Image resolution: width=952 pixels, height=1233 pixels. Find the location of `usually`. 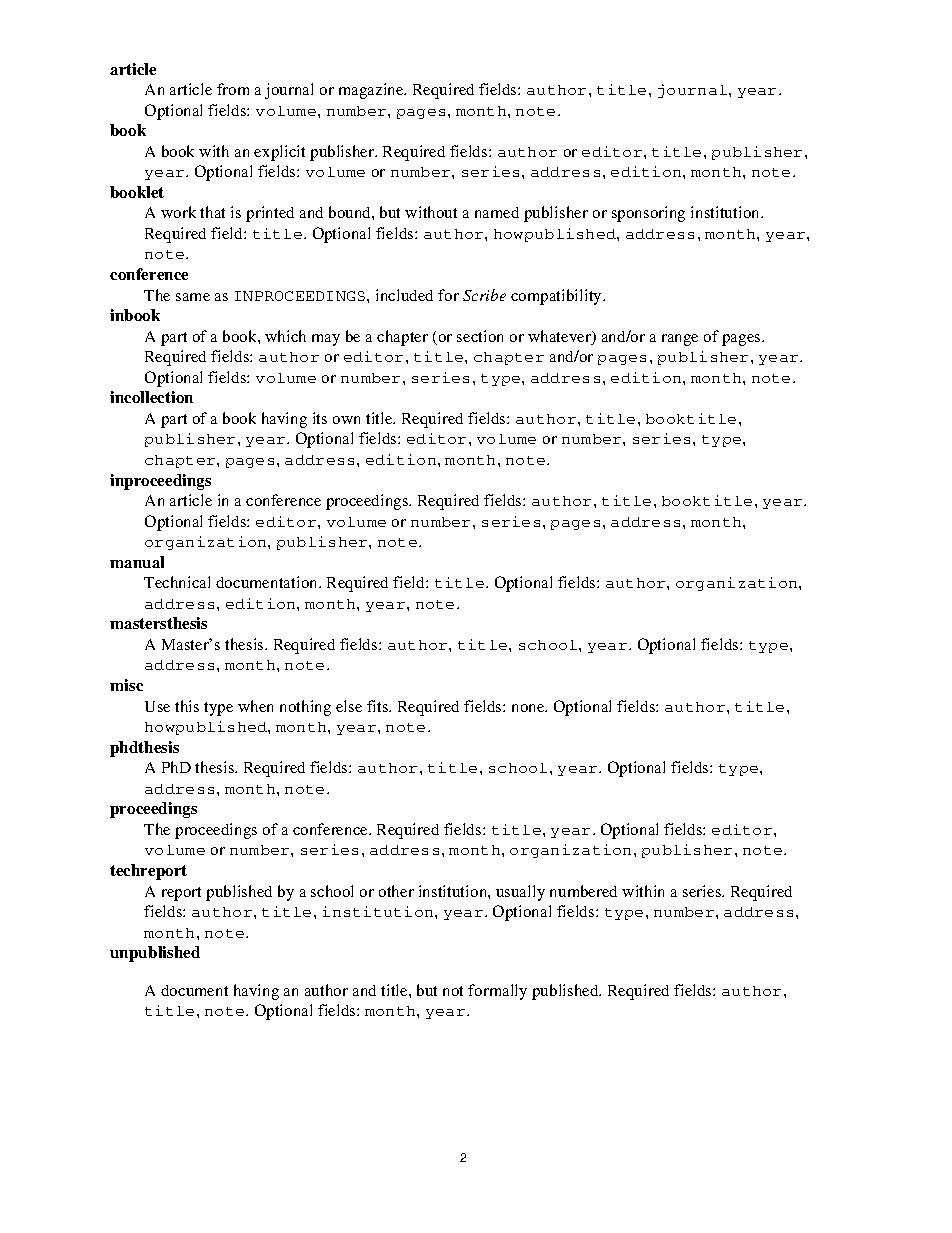

usually is located at coordinates (520, 893).
